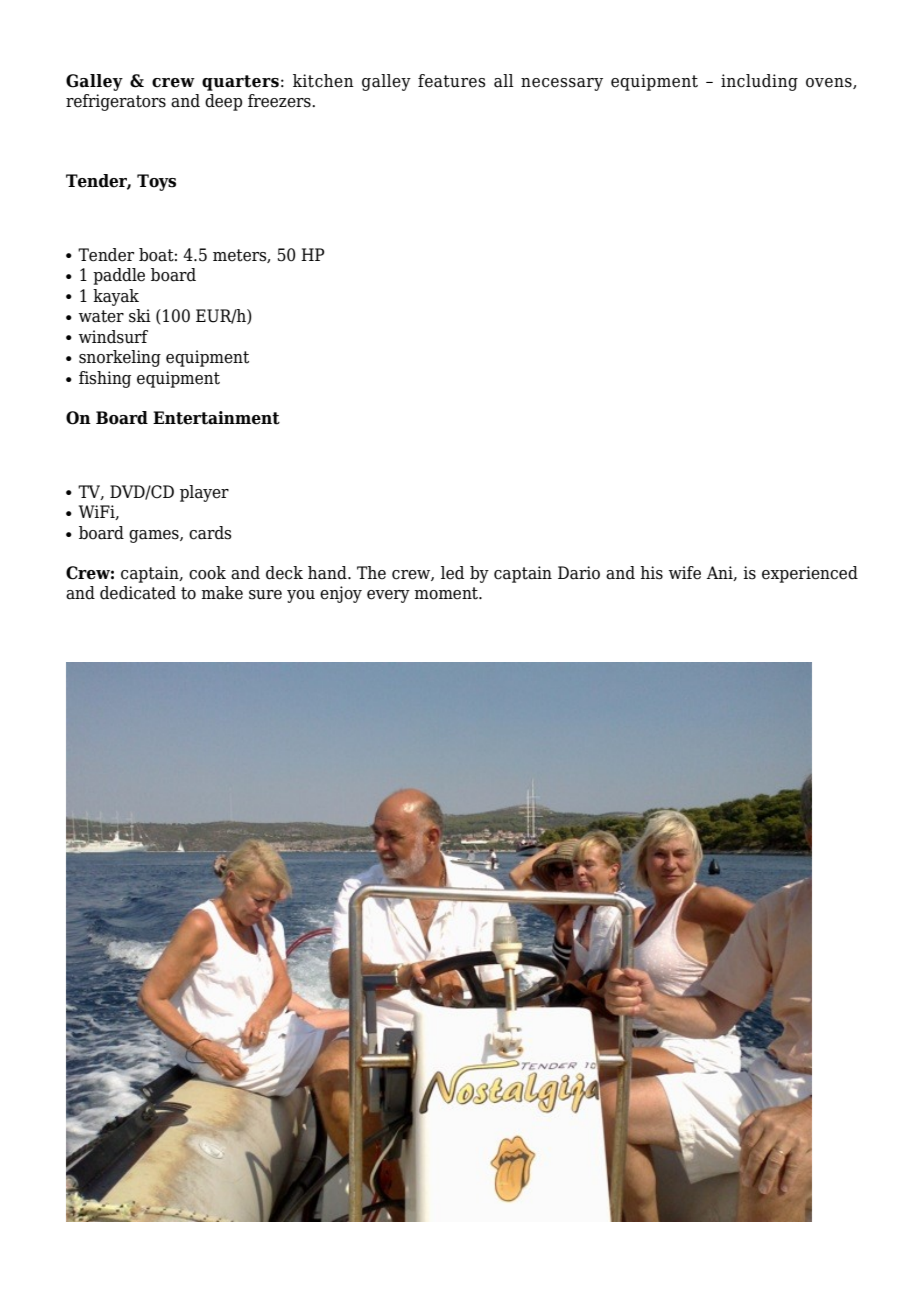 The height and width of the screenshot is (1308, 924). I want to click on deep, so click(223, 102).
